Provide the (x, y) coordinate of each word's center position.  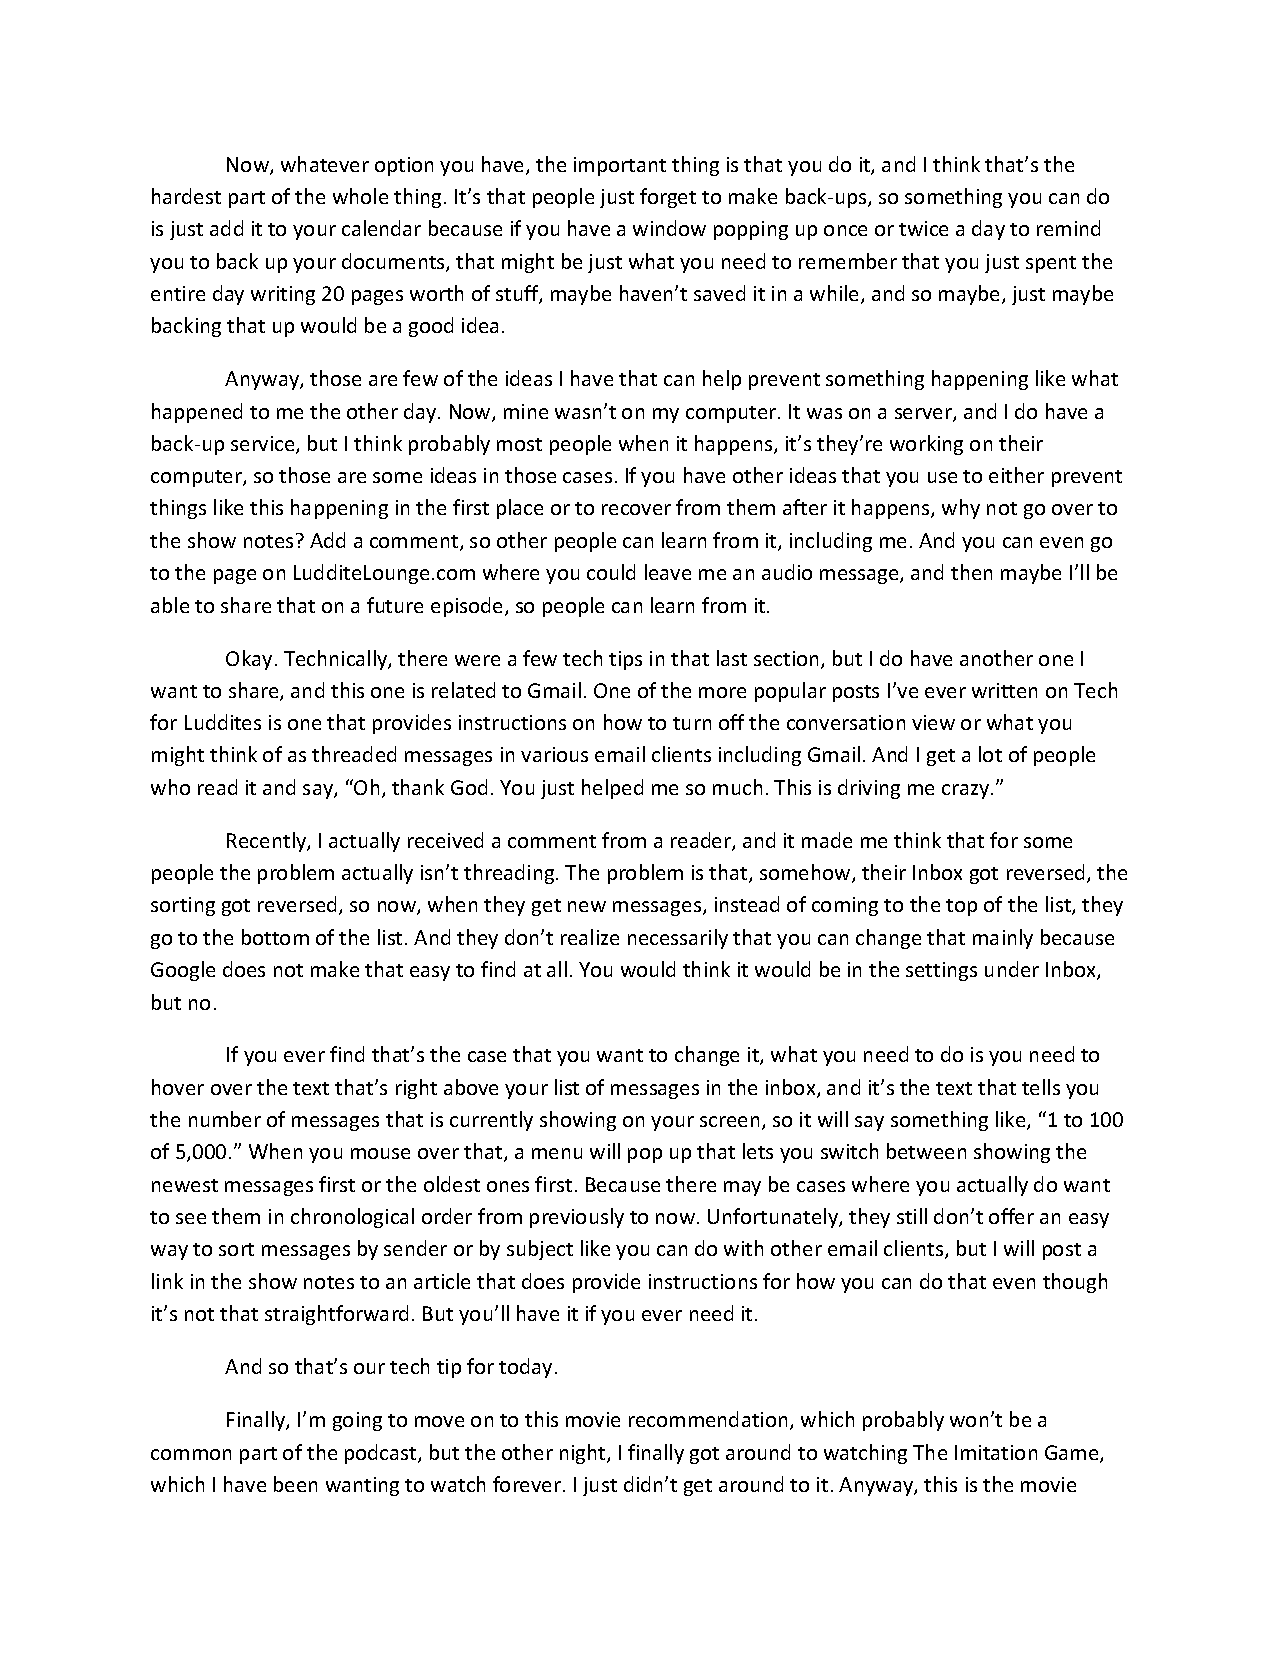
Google (183, 971)
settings (941, 971)
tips (625, 660)
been (295, 1484)
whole (360, 196)
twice (923, 228)
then (971, 572)
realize (590, 937)
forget (668, 198)
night (584, 1454)
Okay (249, 660)
